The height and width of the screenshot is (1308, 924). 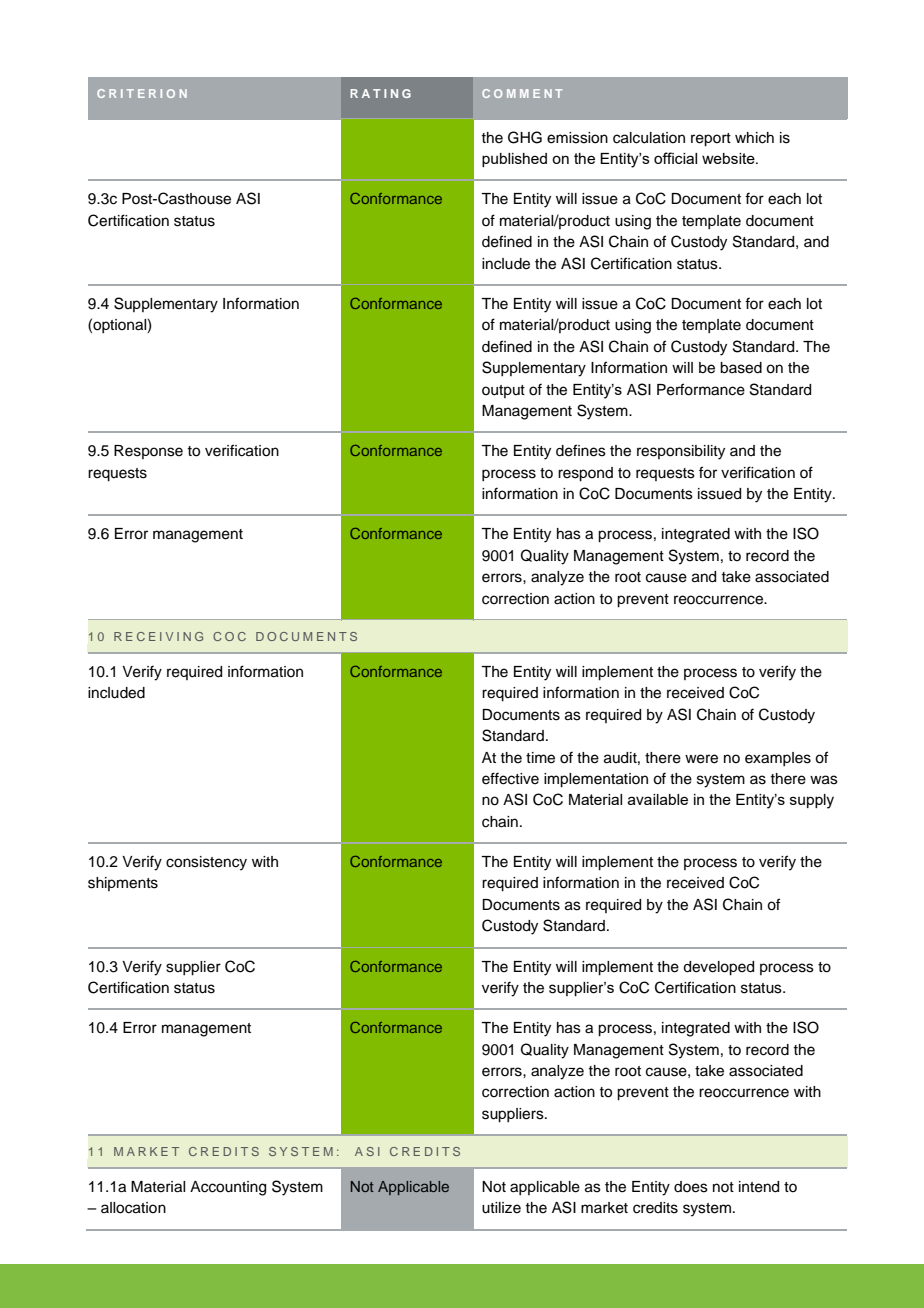 What do you see at coordinates (778, 759) in the screenshot?
I see `examples` at bounding box center [778, 759].
